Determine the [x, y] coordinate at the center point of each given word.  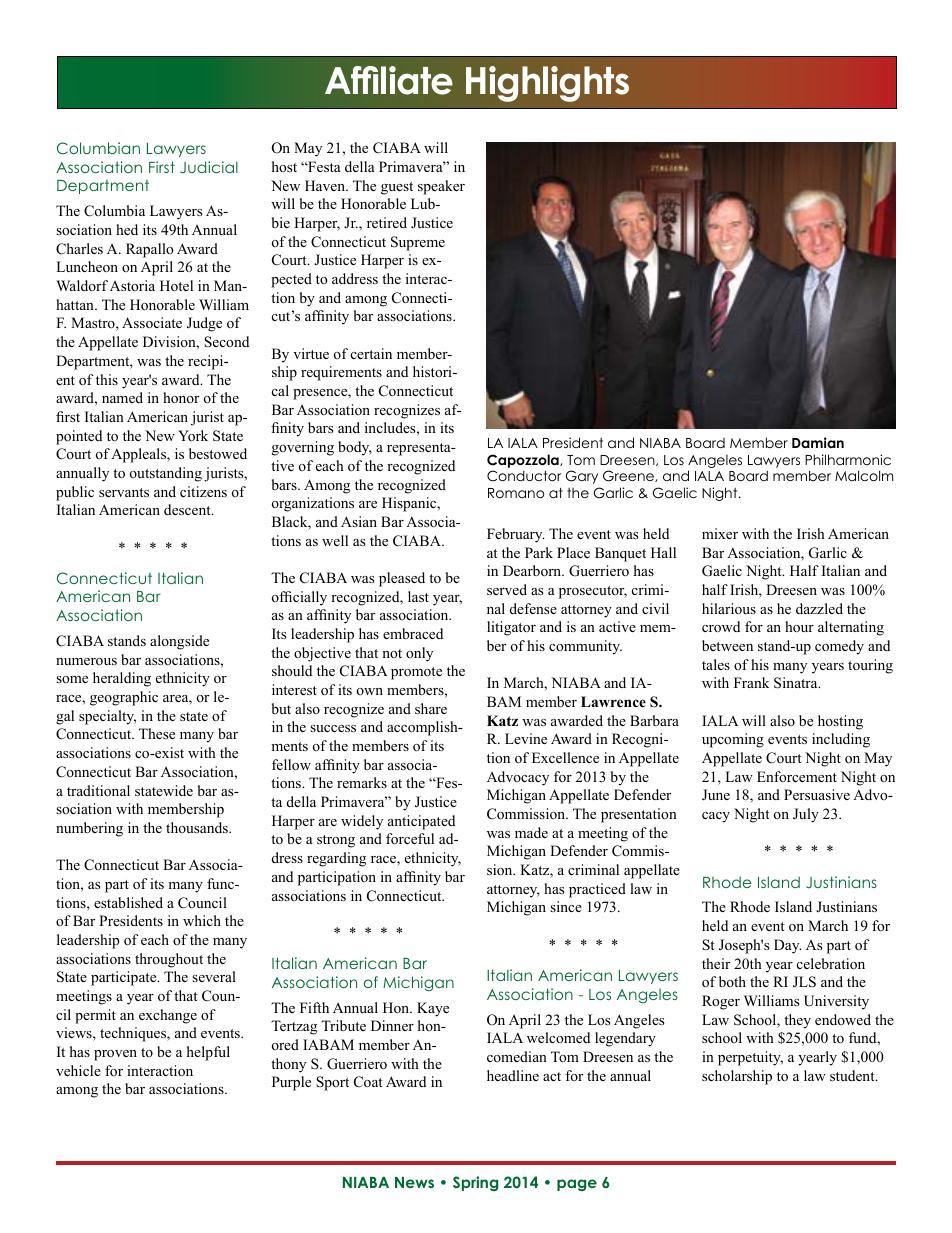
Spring [475, 1183]
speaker [441, 187]
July [806, 815]
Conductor [524, 476]
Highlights [547, 84]
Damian [818, 442]
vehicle [78, 1070]
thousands [198, 827]
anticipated [421, 822]
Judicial [209, 167]
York [193, 436]
